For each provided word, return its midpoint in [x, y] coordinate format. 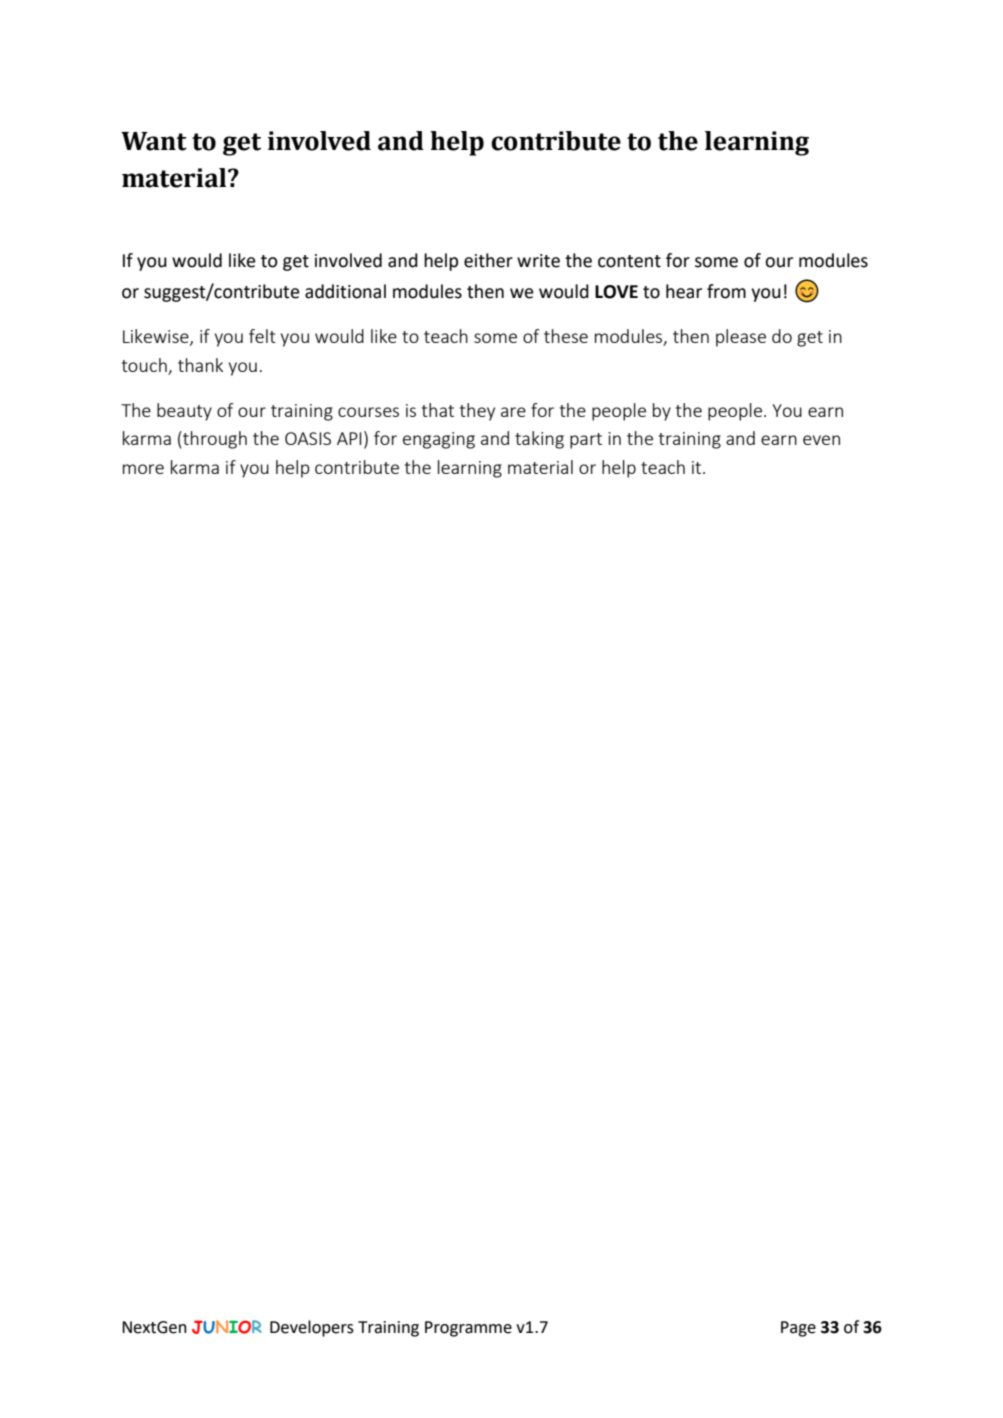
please [741, 338]
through [214, 440]
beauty [184, 412]
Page [798, 1329]
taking [539, 440]
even [821, 440]
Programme [468, 1329]
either [488, 260]
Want [154, 141]
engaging [439, 440]
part [586, 441]
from [726, 291]
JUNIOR [227, 1327]
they [477, 412]
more [143, 469]
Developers [312, 1328]
